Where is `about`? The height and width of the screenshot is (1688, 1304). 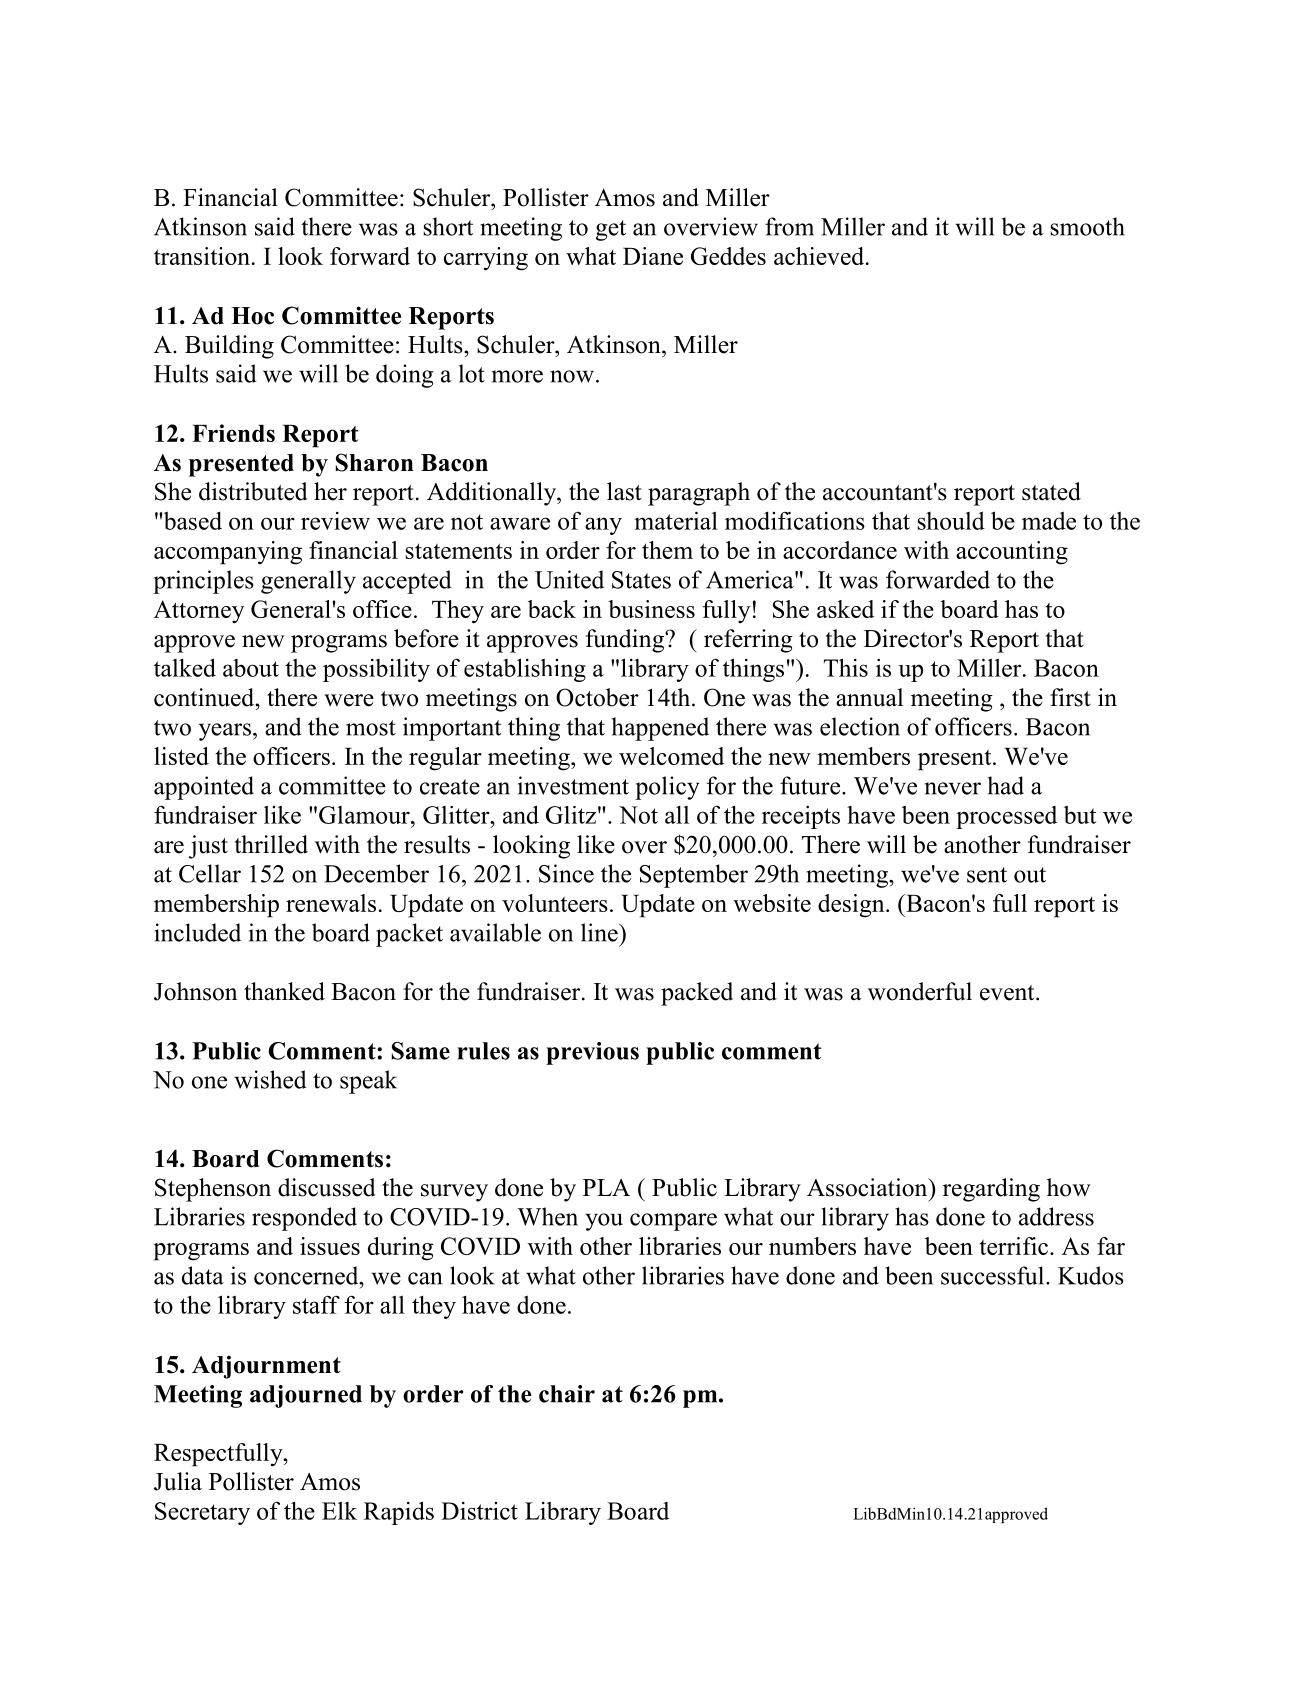 about is located at coordinates (251, 668).
